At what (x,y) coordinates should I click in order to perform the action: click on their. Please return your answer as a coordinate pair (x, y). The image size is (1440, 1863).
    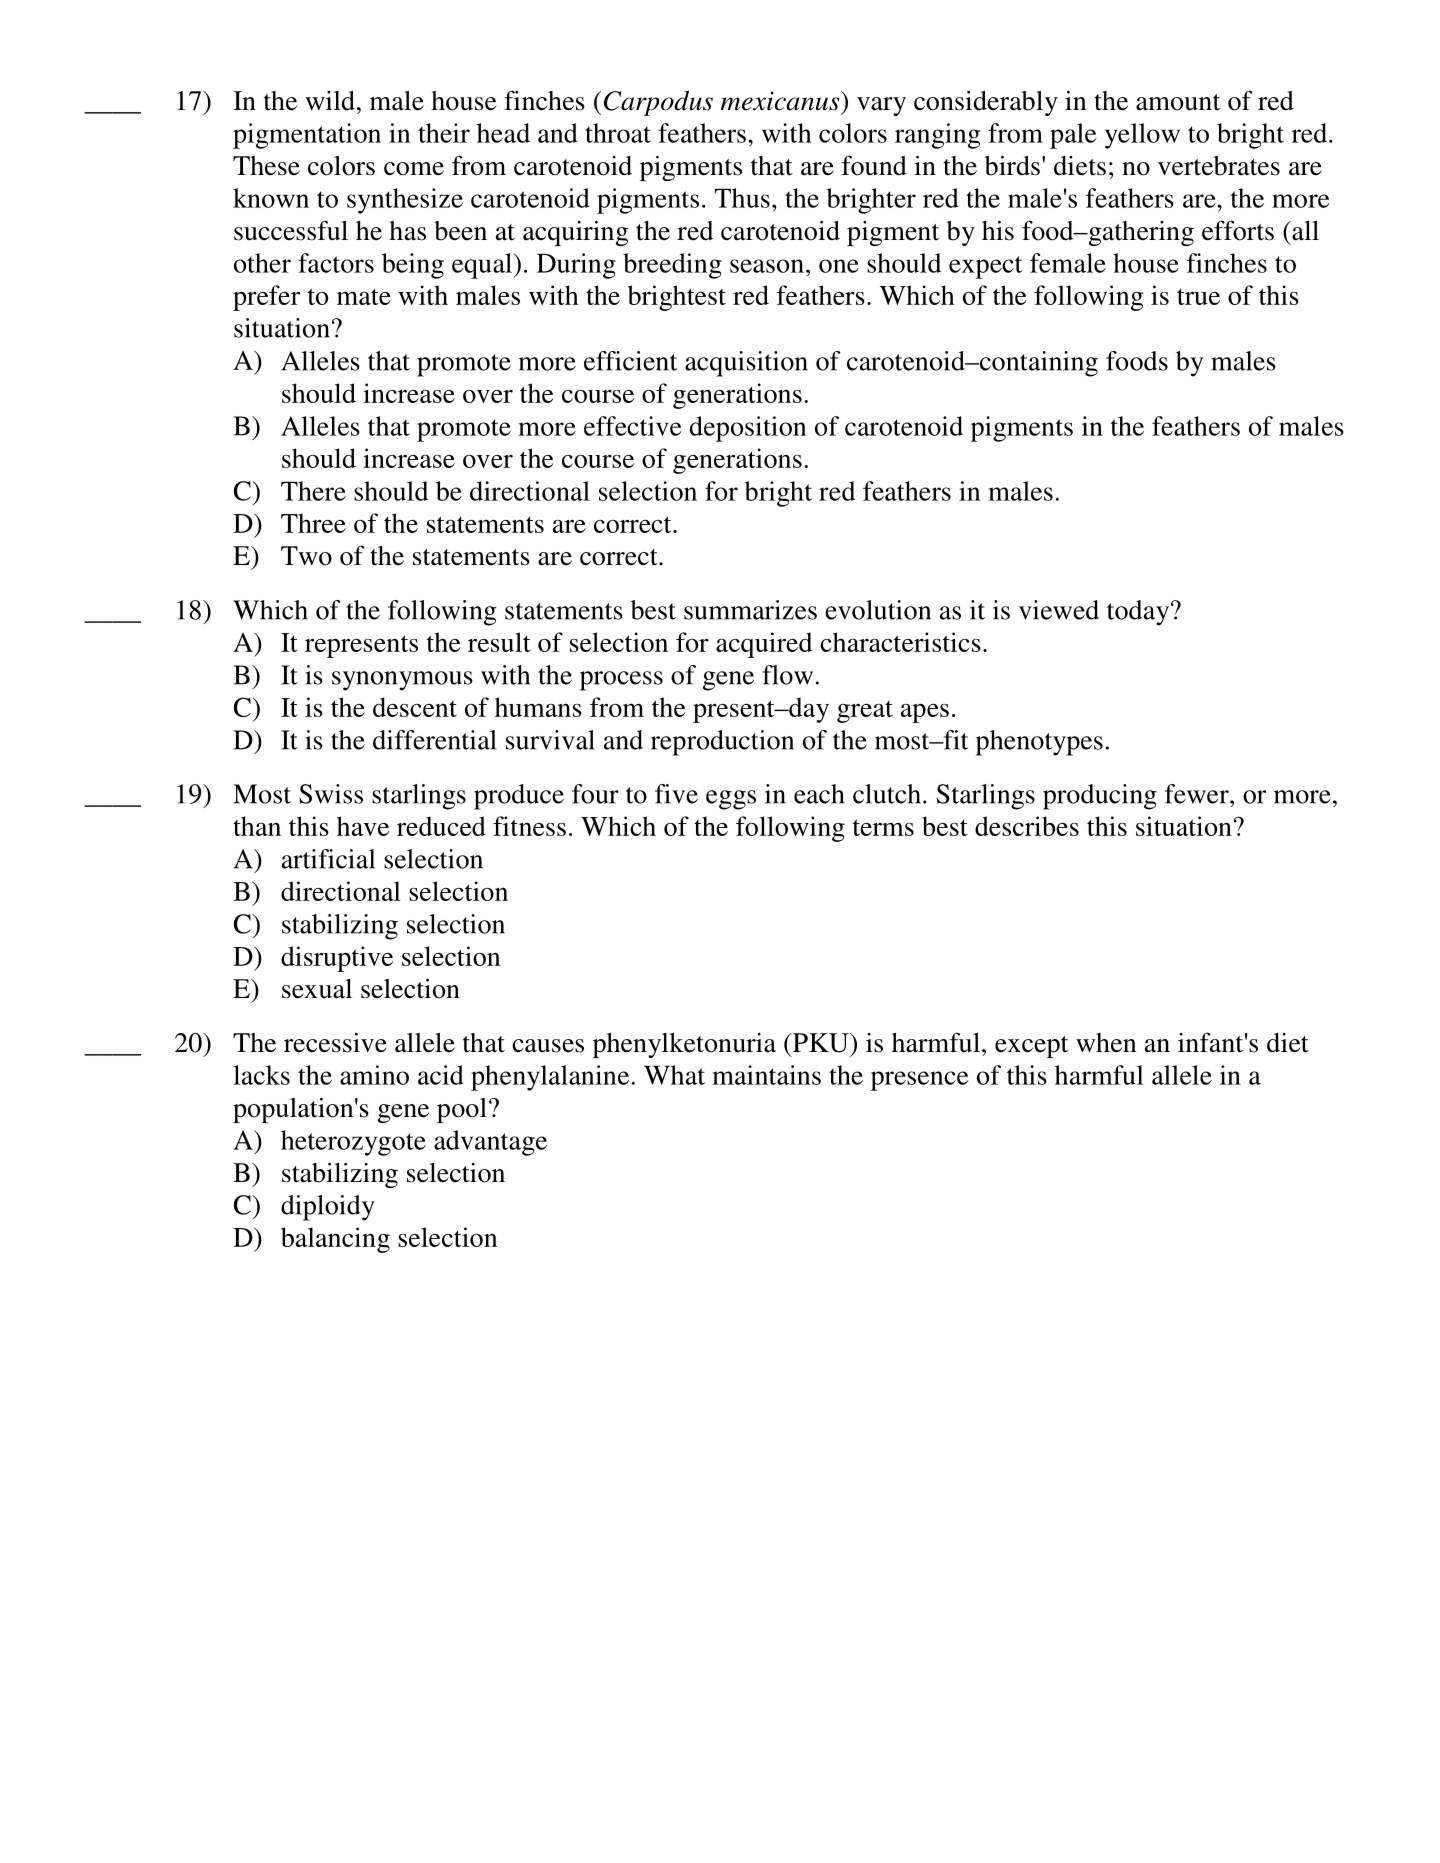
    Looking at the image, I should click on (444, 133).
